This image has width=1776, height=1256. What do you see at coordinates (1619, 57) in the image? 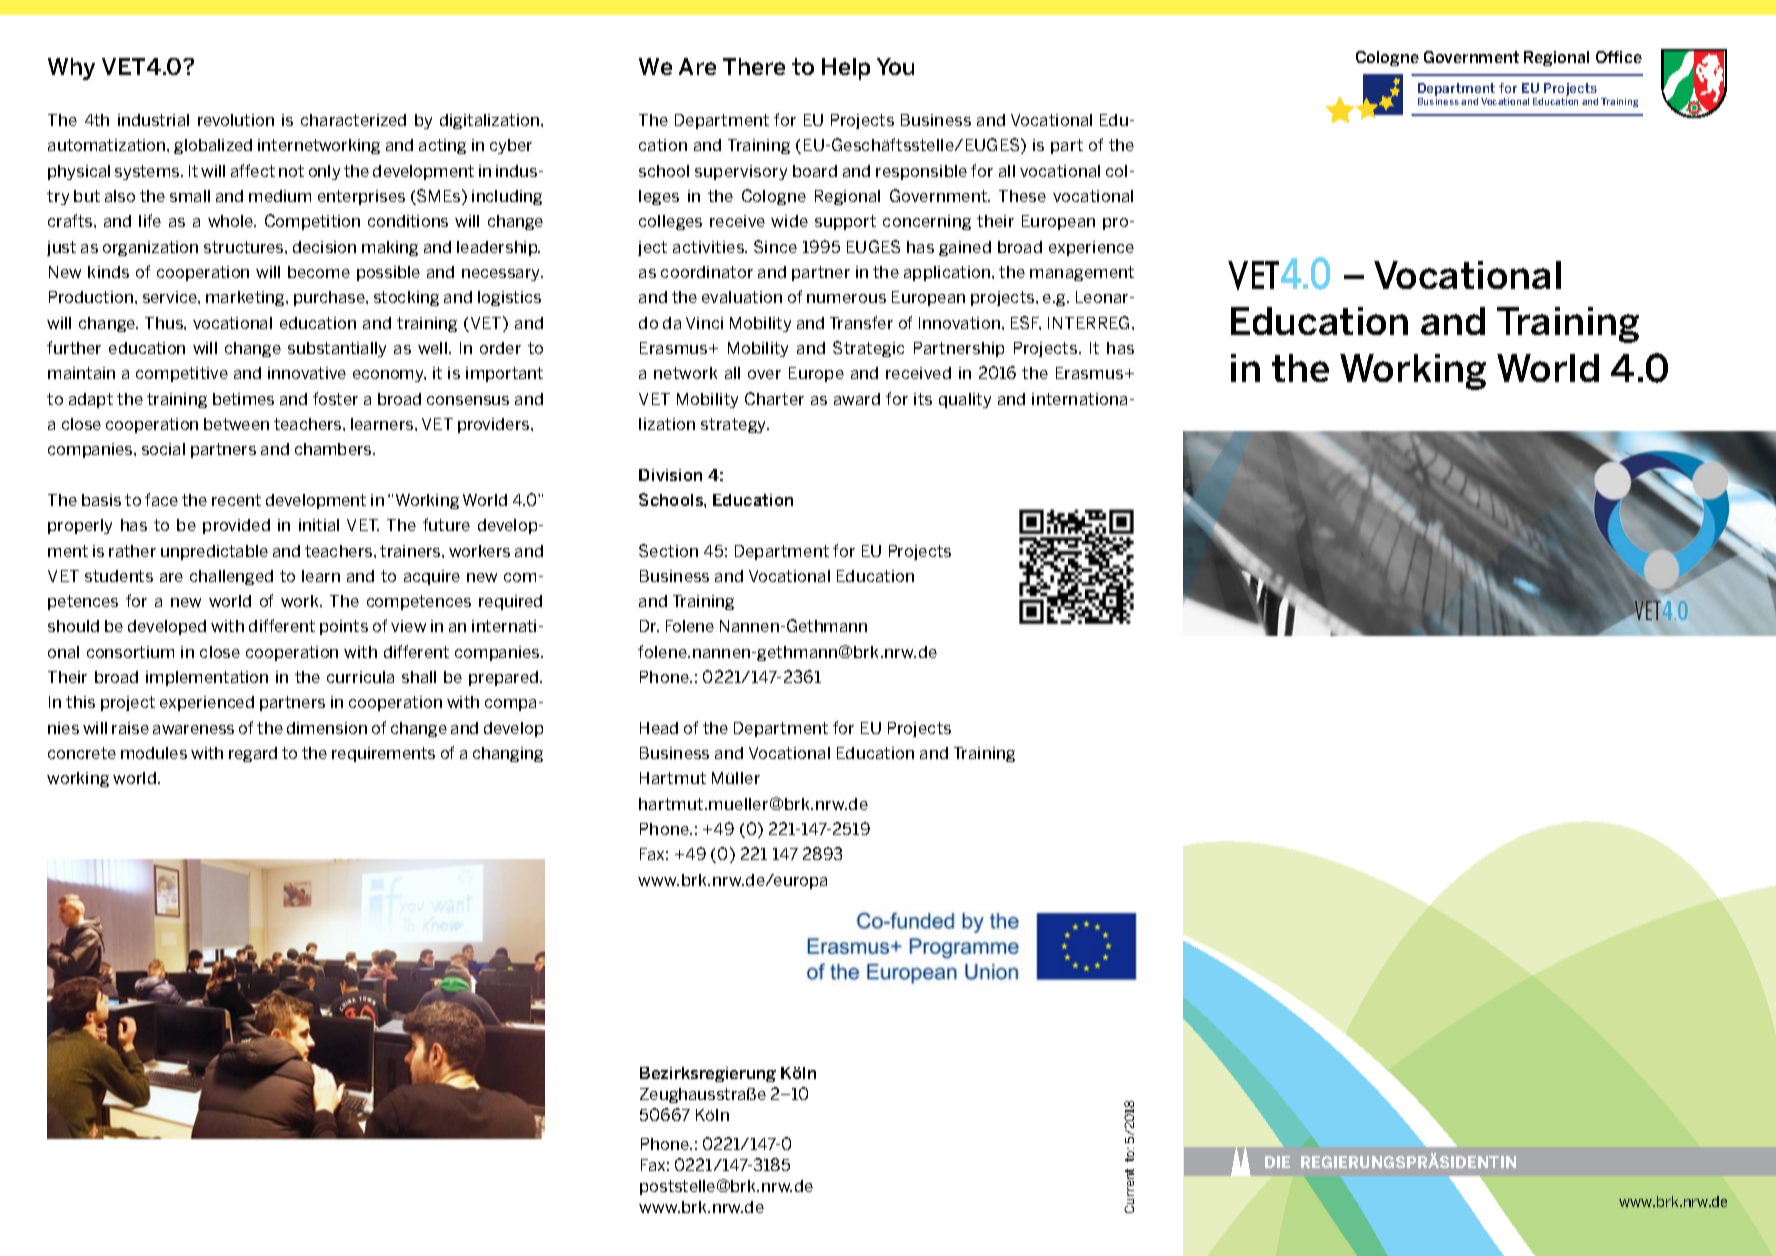
I see `Office` at bounding box center [1619, 57].
